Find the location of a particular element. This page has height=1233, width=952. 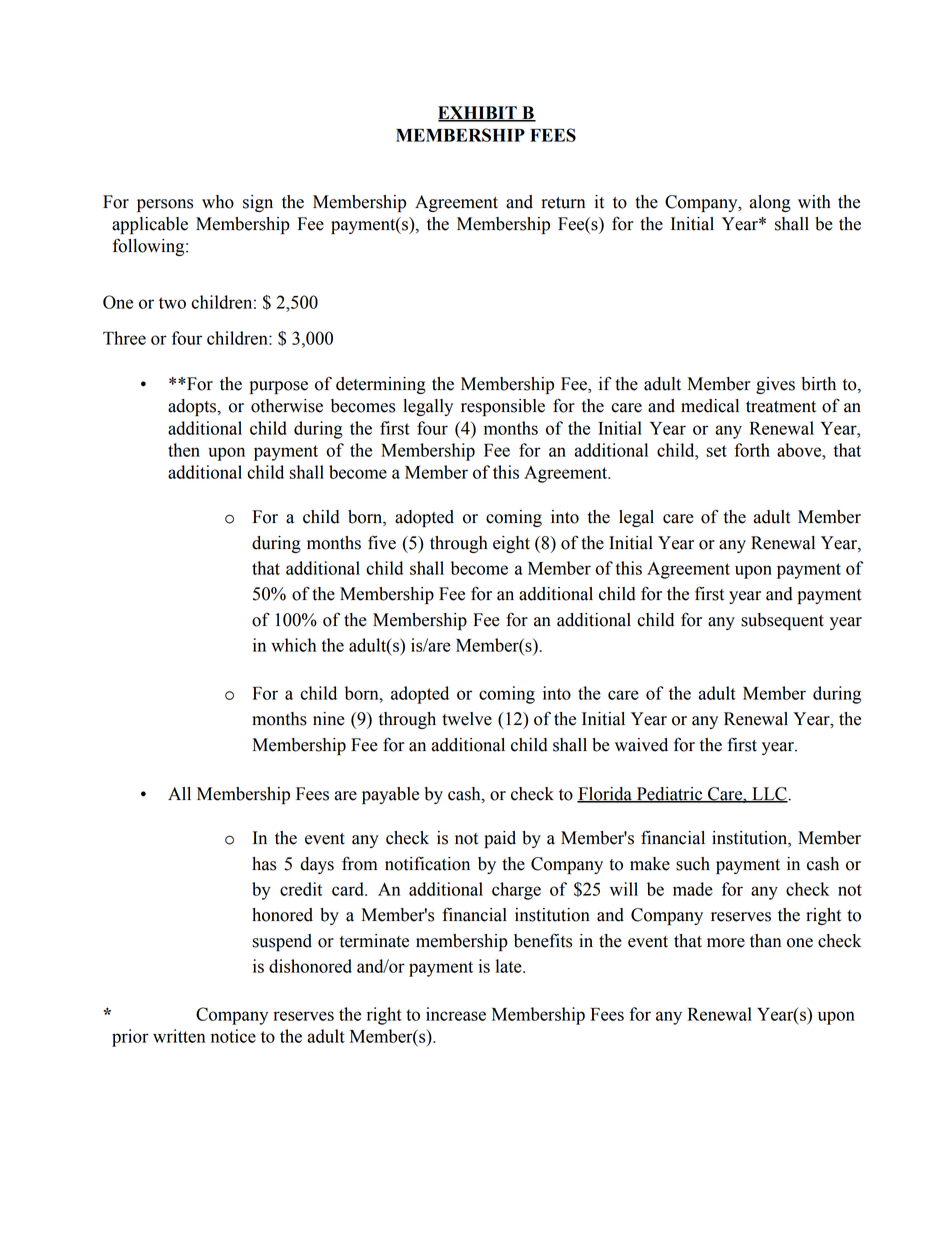

responsible is located at coordinates (503, 407).
